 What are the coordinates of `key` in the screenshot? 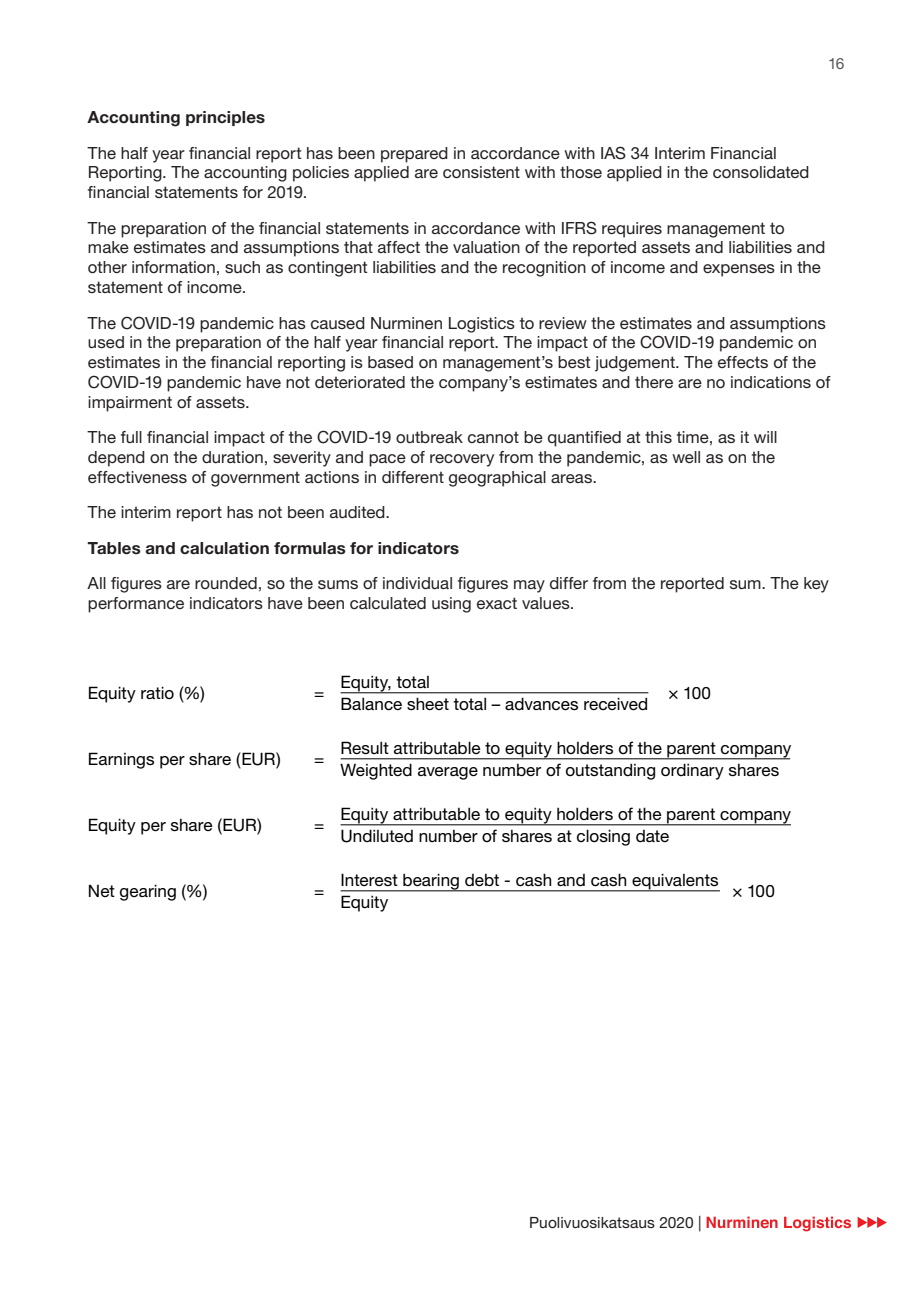 It's located at (816, 585).
